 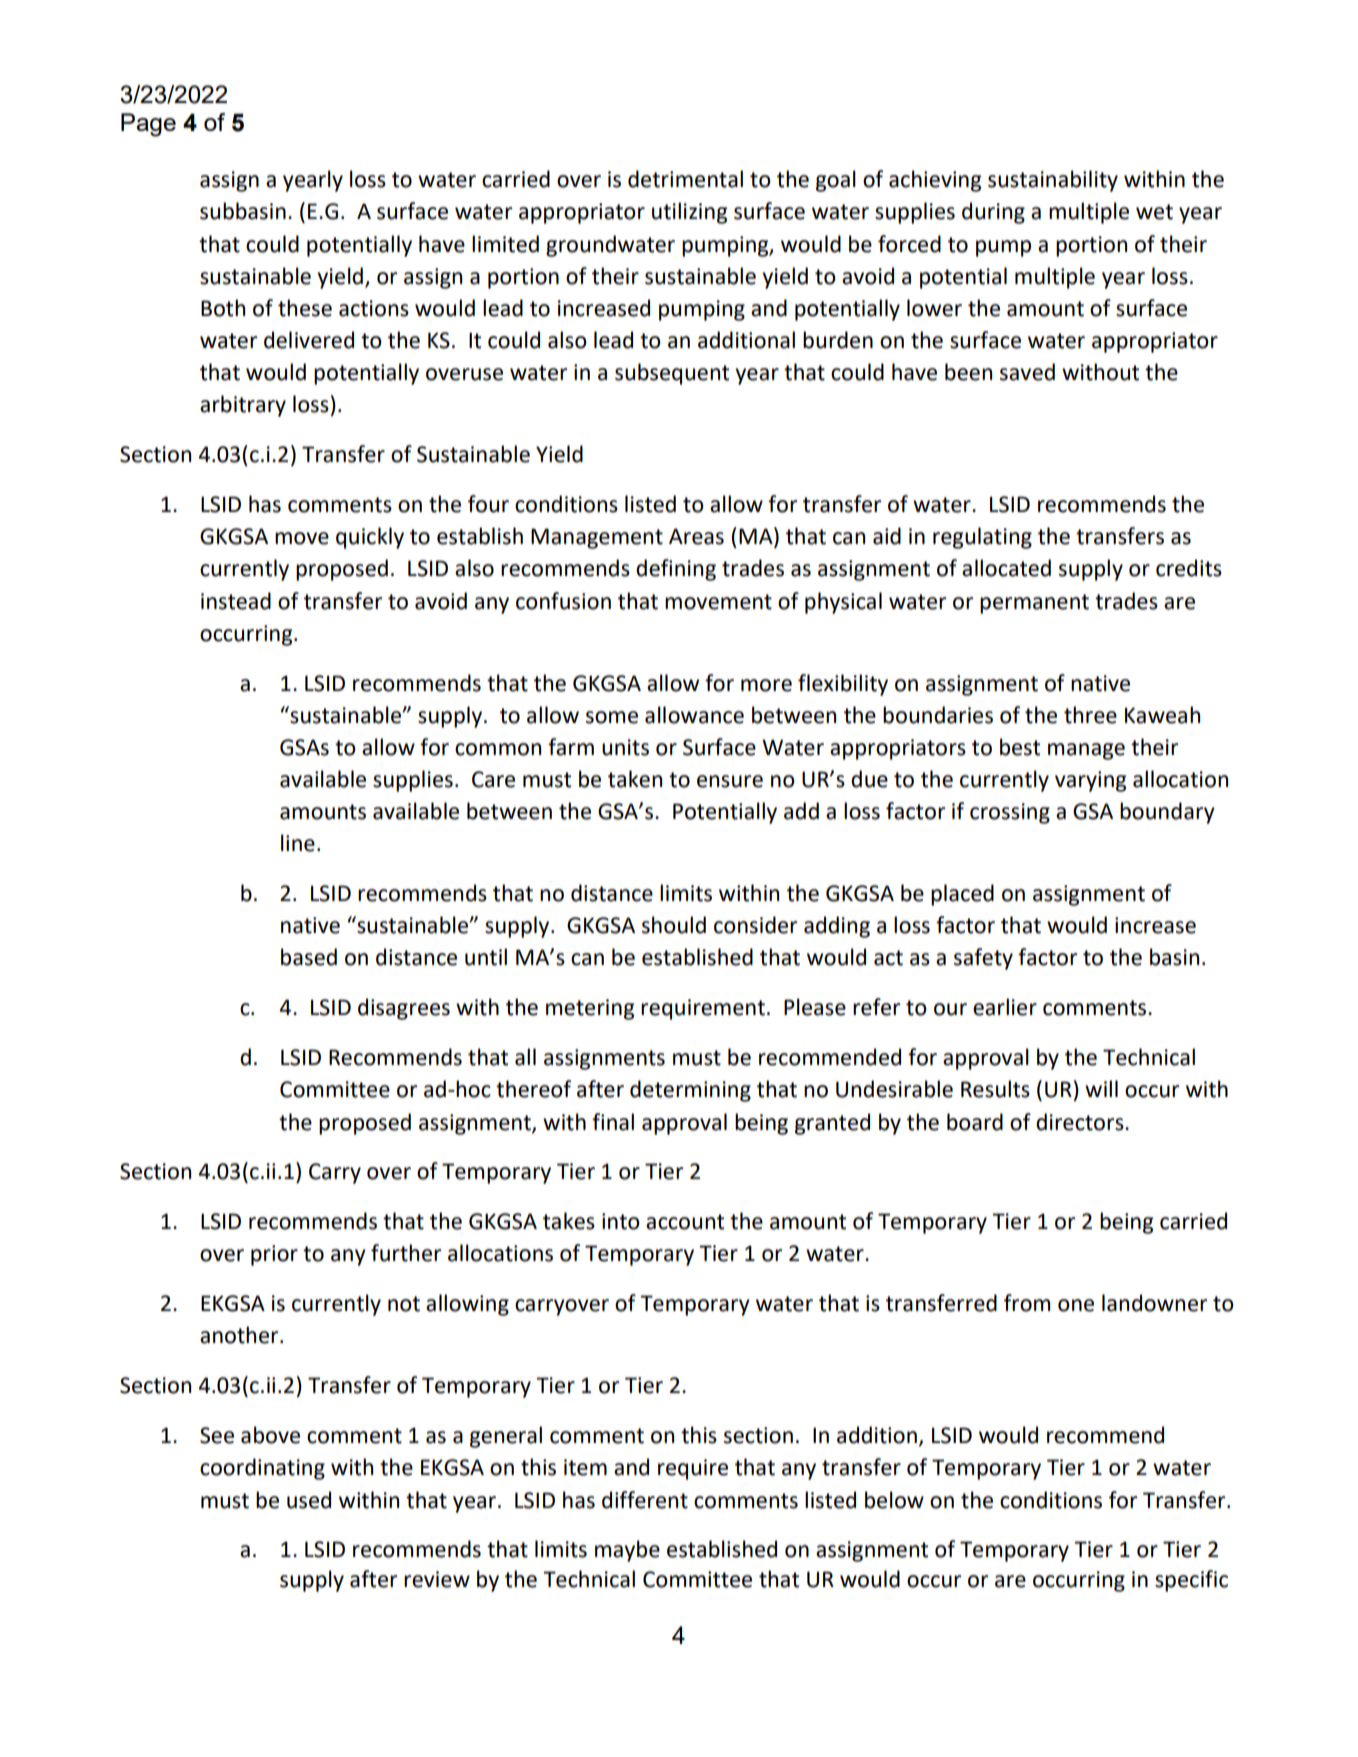 I want to click on specific, so click(x=1191, y=1581).
